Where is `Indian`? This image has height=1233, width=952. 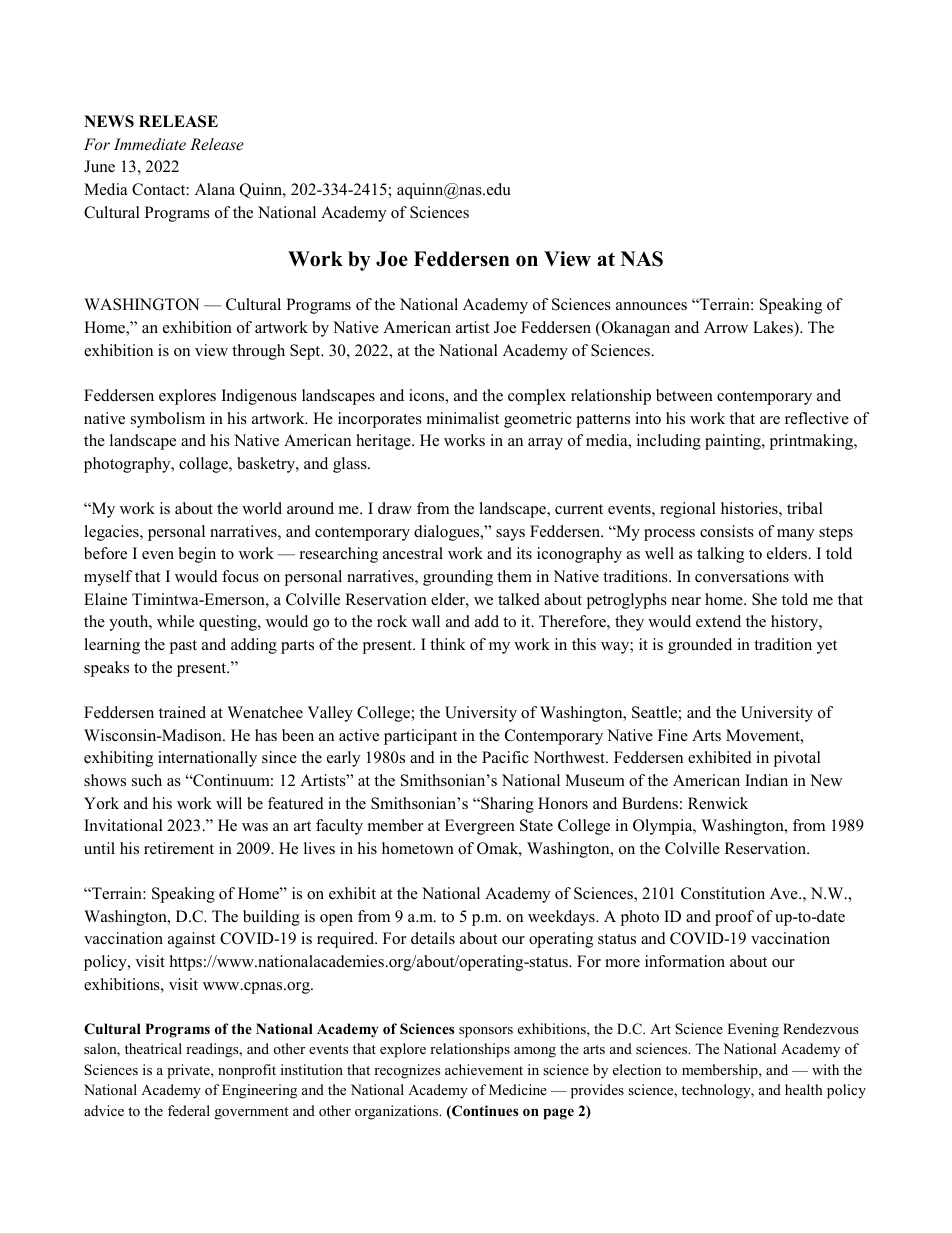
Indian is located at coordinates (766, 780).
